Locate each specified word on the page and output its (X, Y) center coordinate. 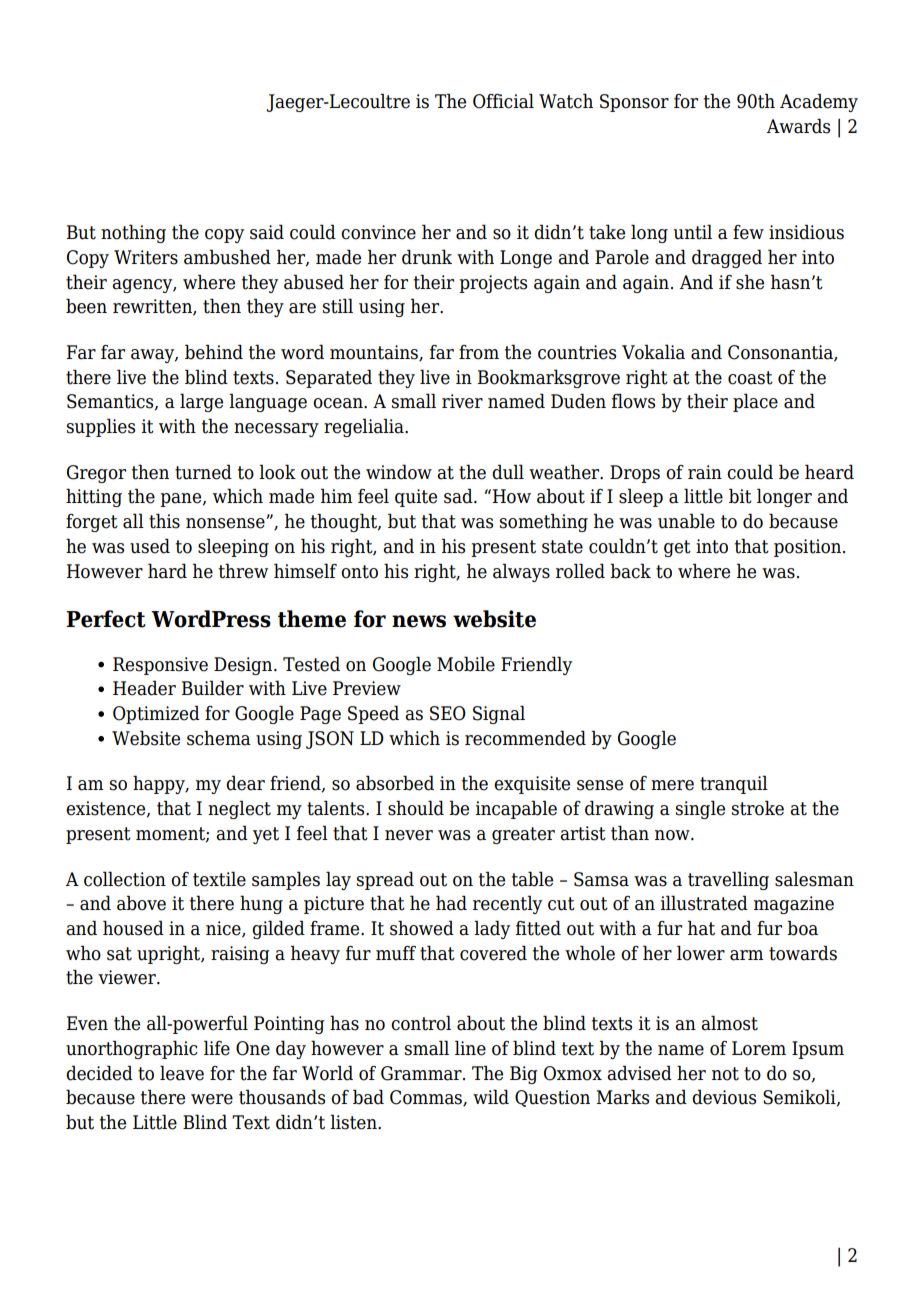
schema (219, 738)
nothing (133, 233)
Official (503, 101)
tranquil (734, 784)
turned (203, 472)
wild (491, 1097)
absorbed (395, 783)
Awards (798, 126)
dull (508, 472)
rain (705, 472)
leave (182, 1073)
